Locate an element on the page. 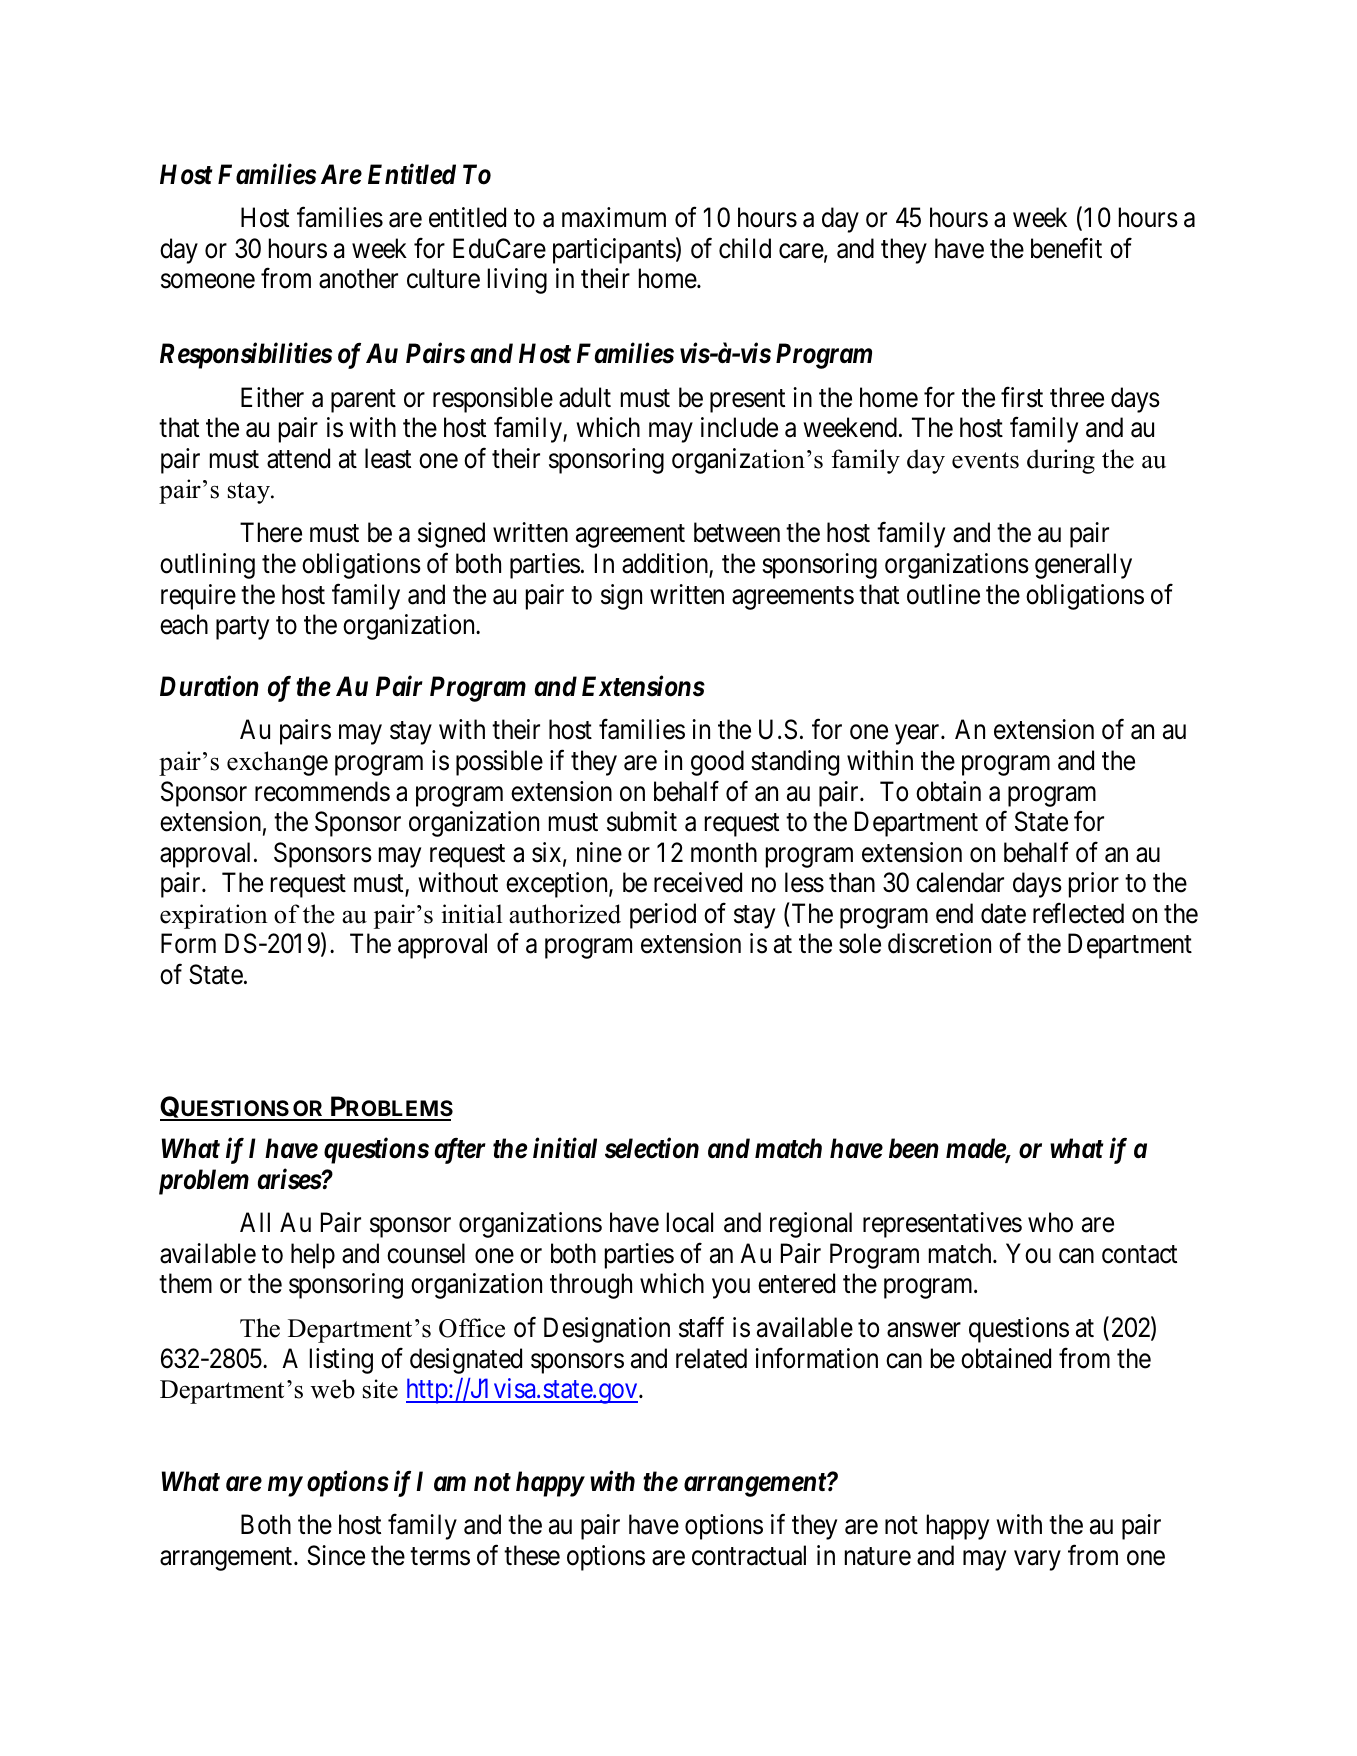 The width and height of the page is (1357, 1756). maximum is located at coordinates (614, 217).
